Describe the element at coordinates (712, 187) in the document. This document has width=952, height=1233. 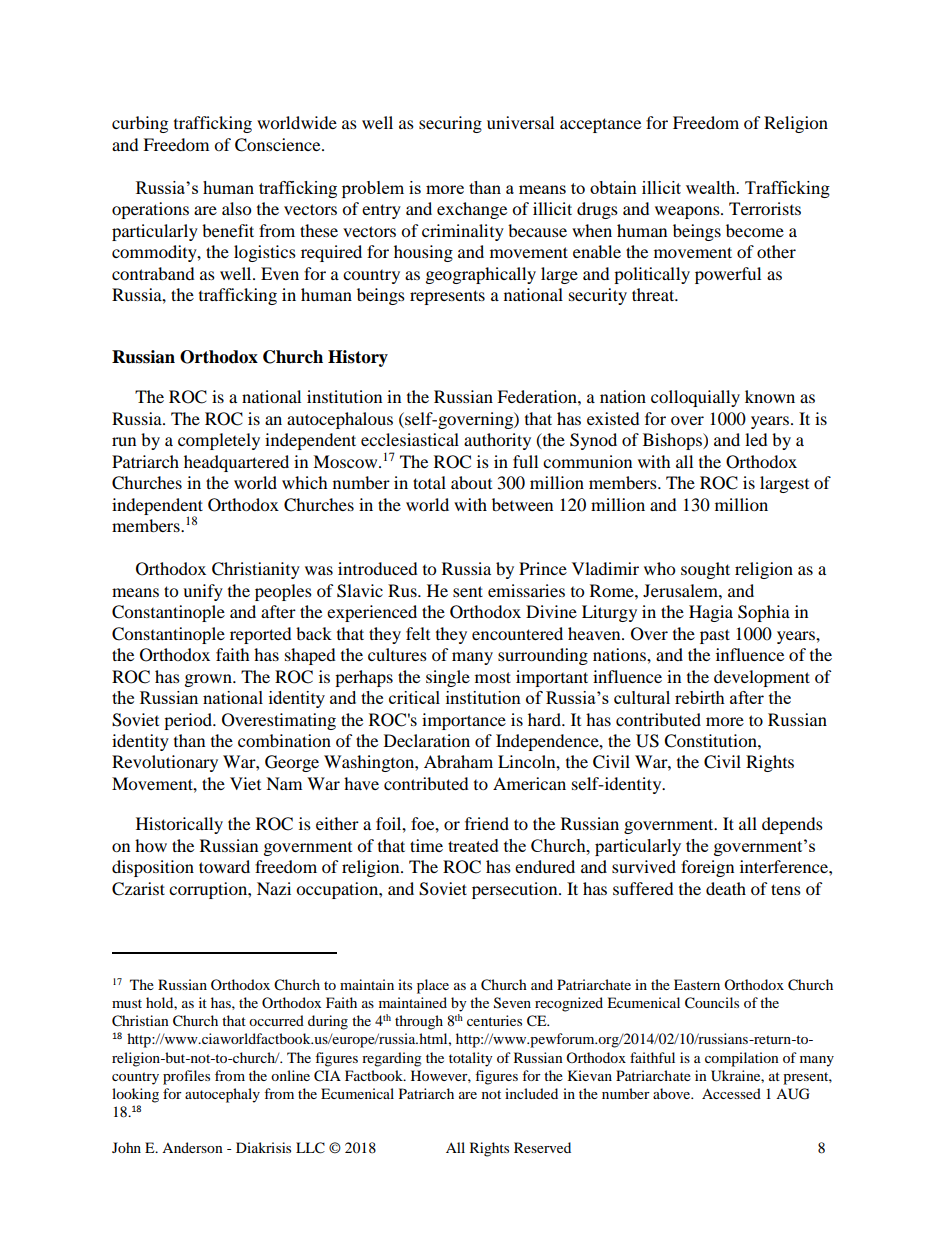
I see `wealth` at that location.
